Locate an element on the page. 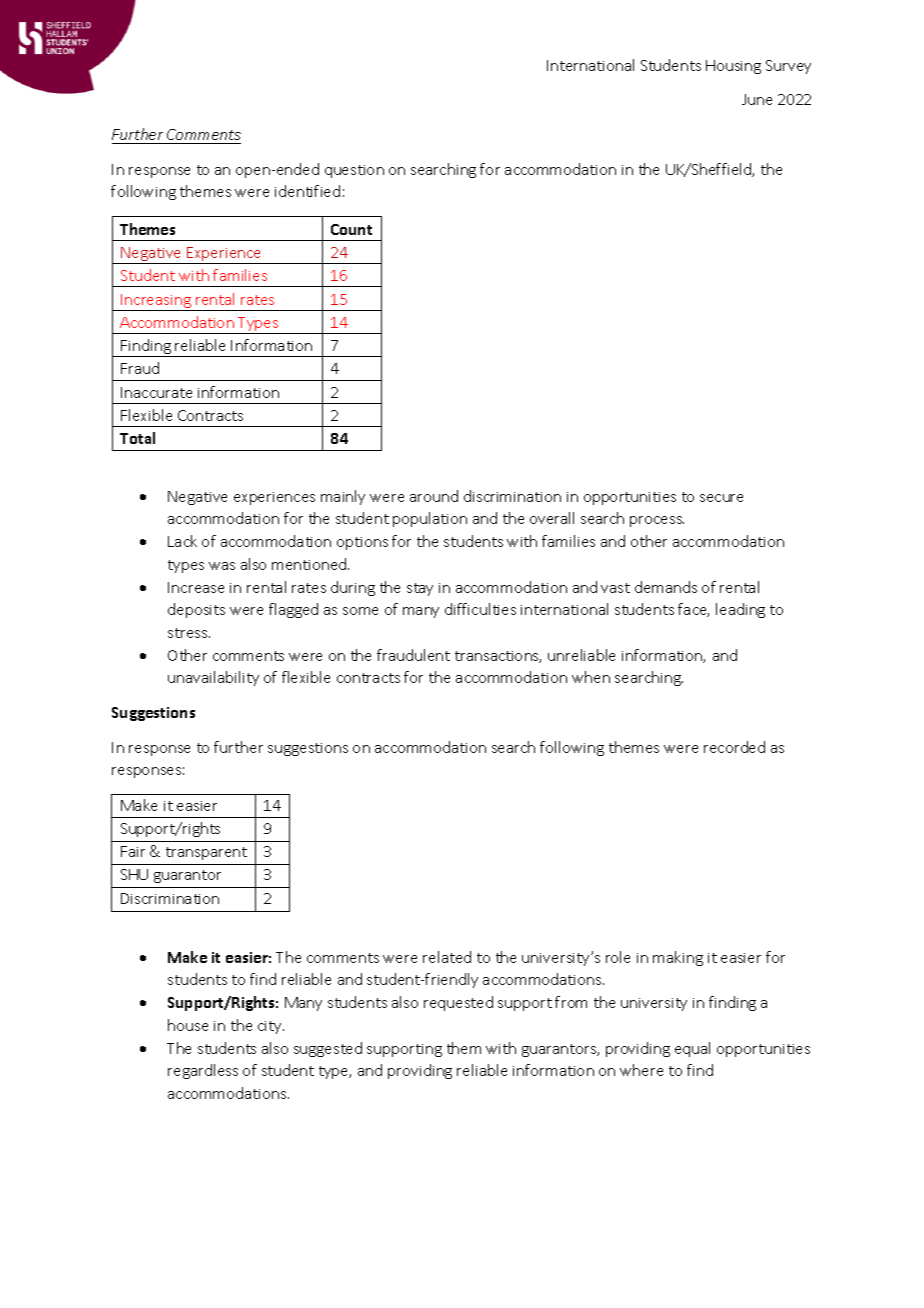  recorded is located at coordinates (734, 747).
